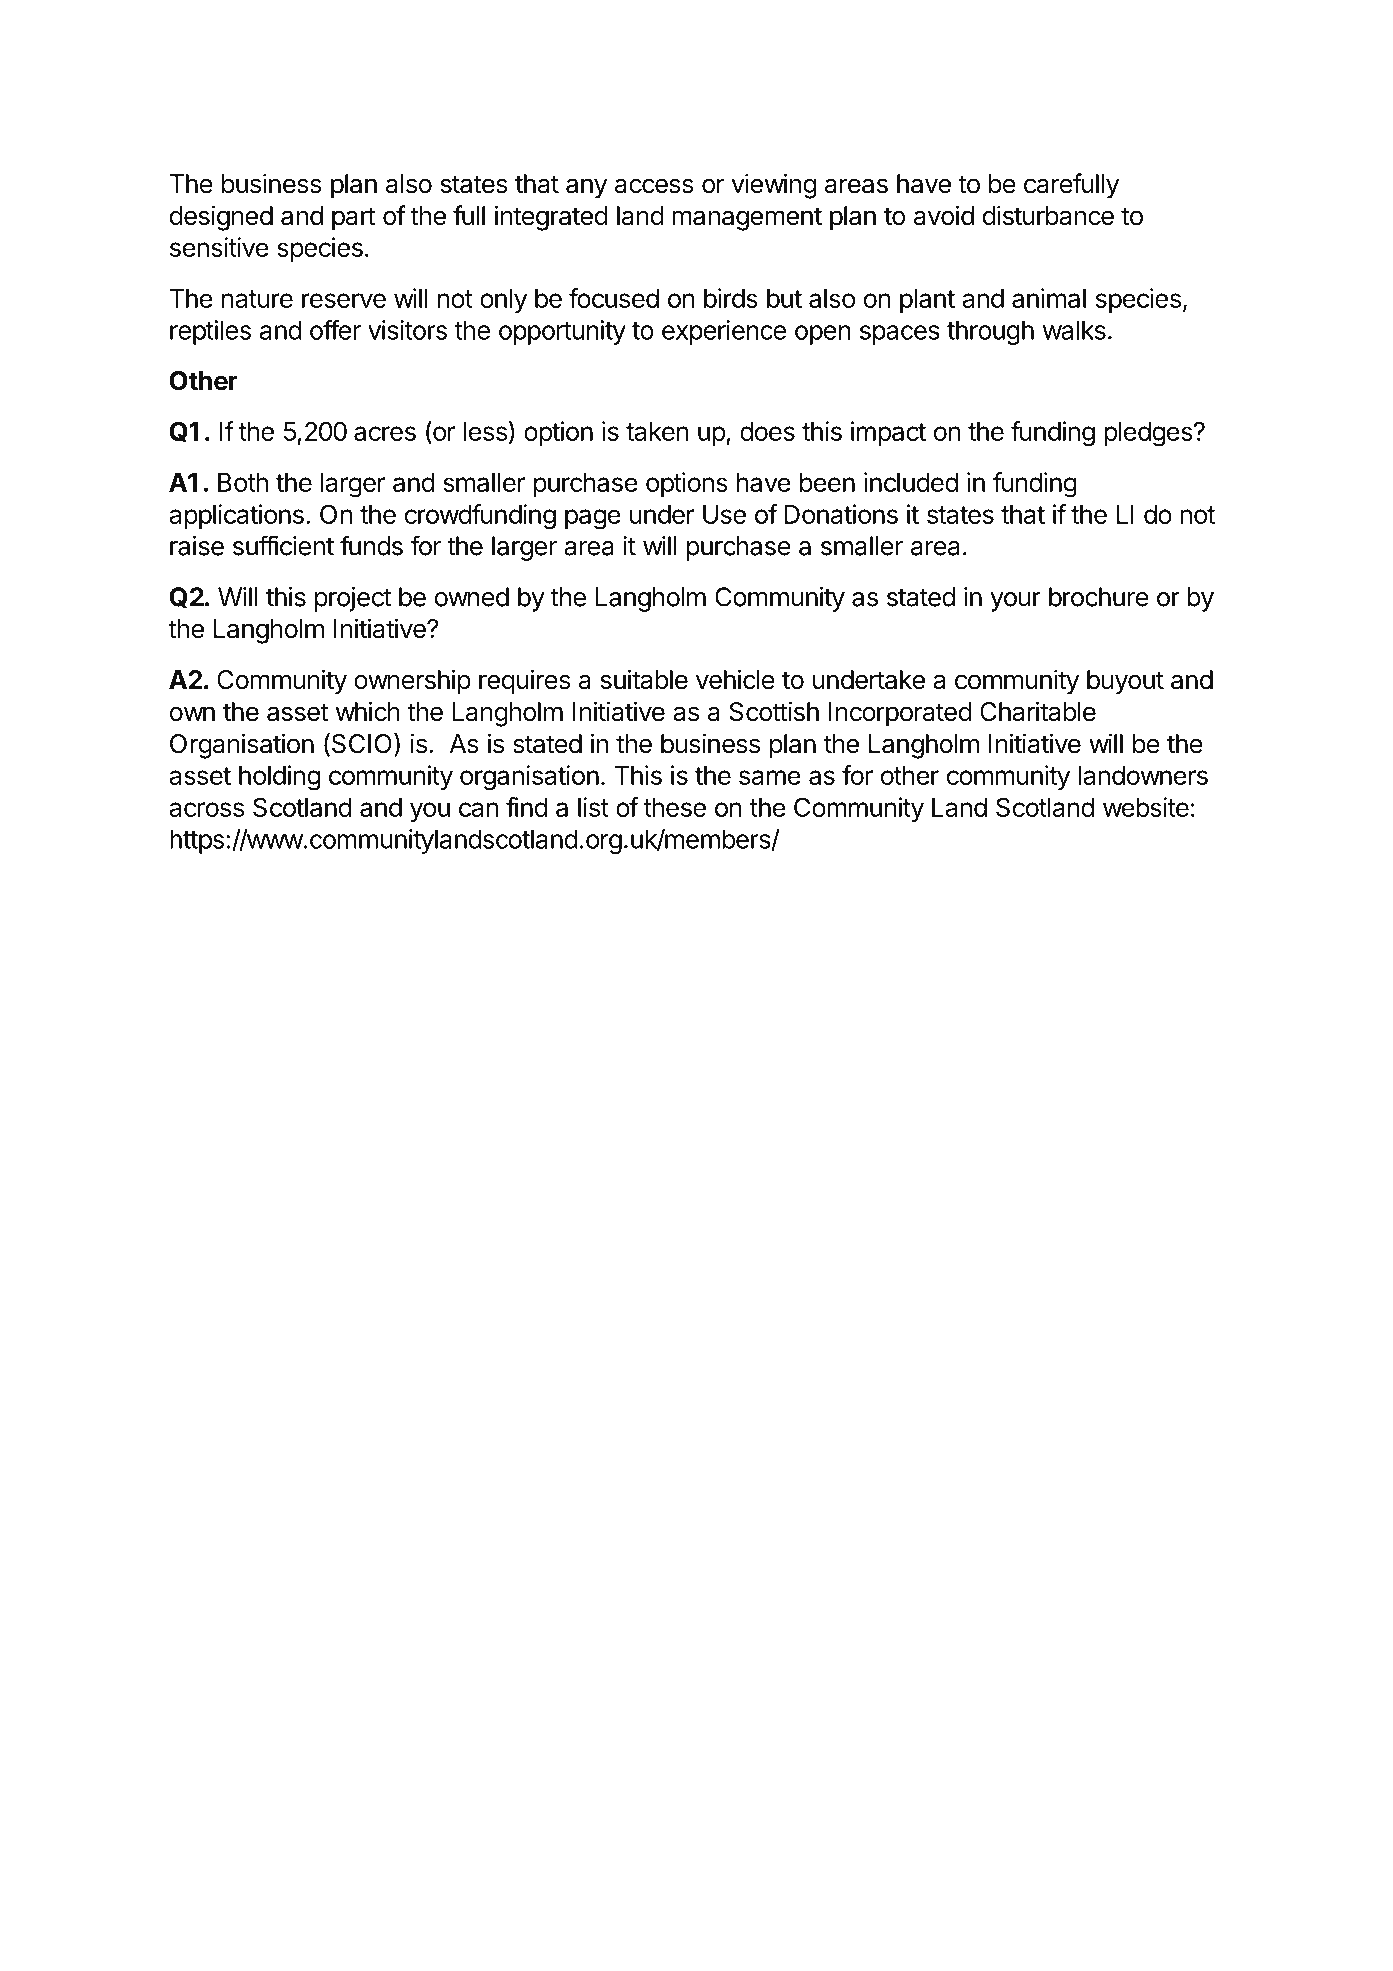 This screenshot has height=1971, width=1393. Describe the element at coordinates (354, 219) in the screenshot. I see `part` at that location.
